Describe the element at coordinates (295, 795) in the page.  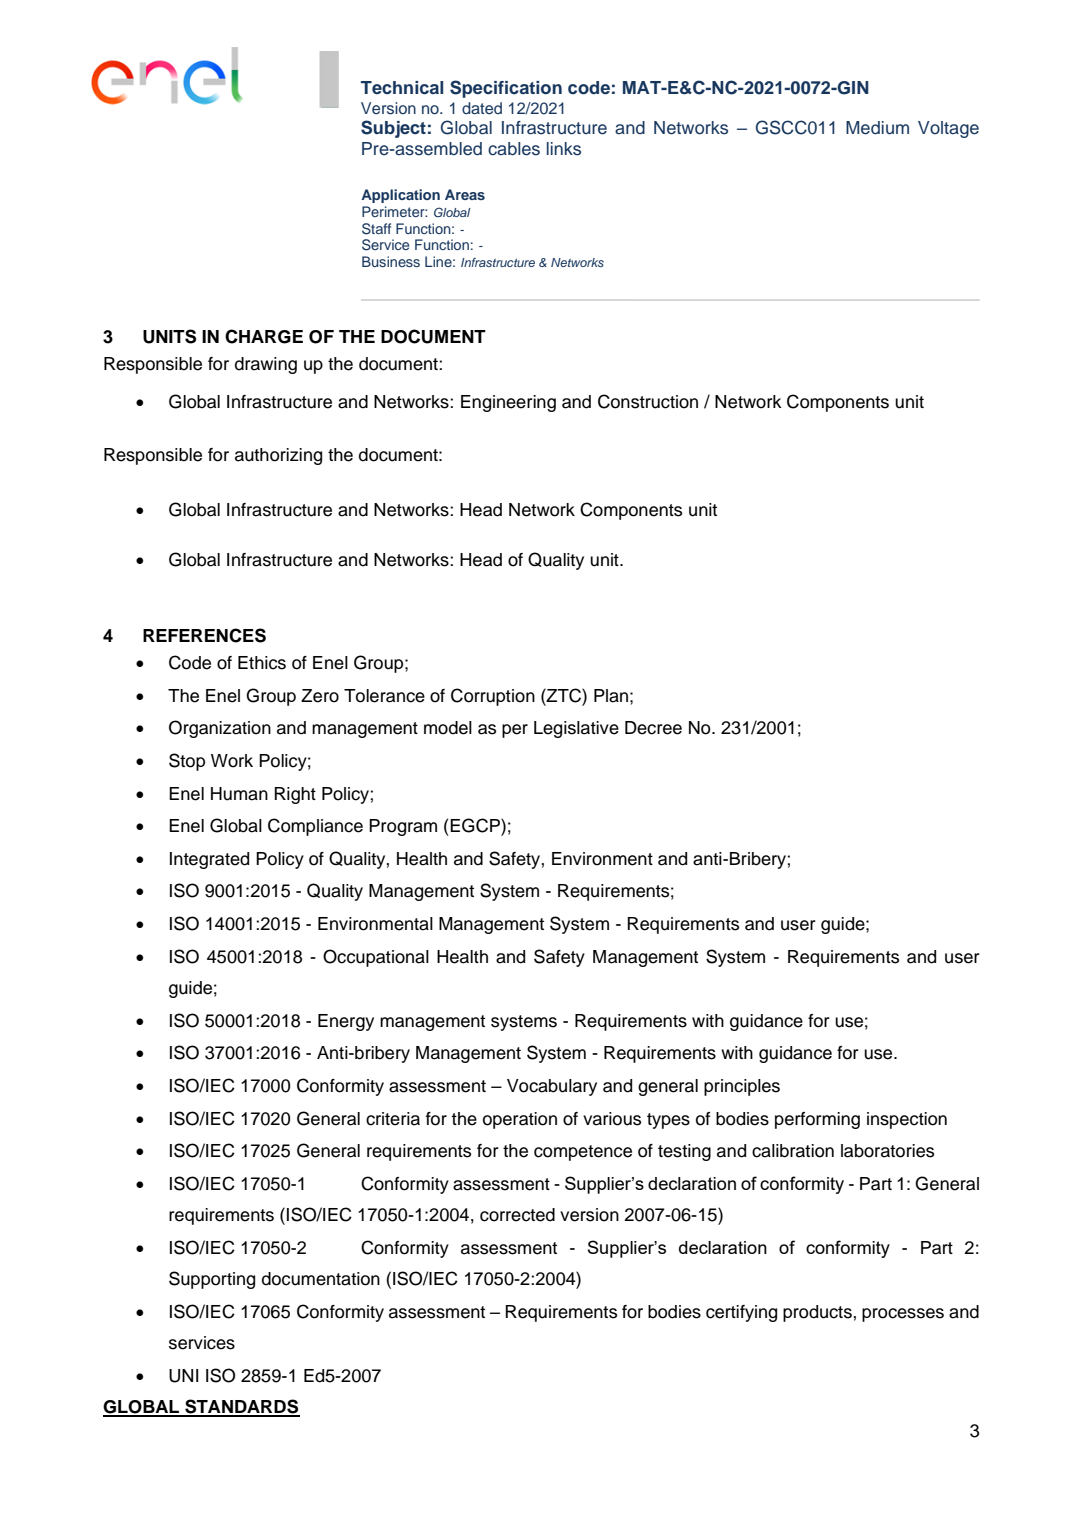
I see `Right` at that location.
